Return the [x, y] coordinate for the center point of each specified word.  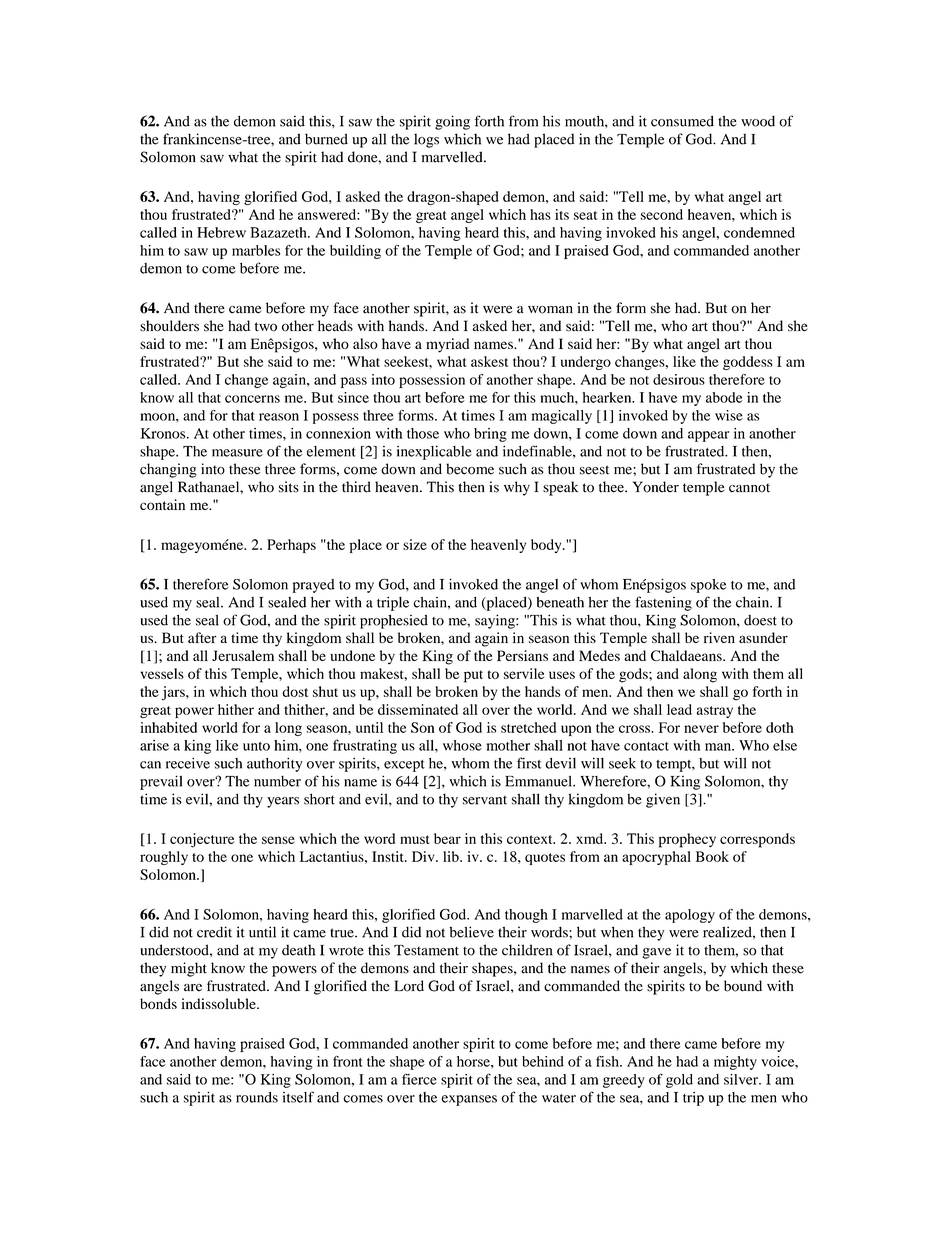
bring [490, 435]
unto [256, 746]
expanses [469, 1100]
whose [462, 745]
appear [708, 436]
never [701, 729]
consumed [682, 121]
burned [326, 139]
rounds [257, 1097]
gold [679, 1081]
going [452, 122]
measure [237, 453]
